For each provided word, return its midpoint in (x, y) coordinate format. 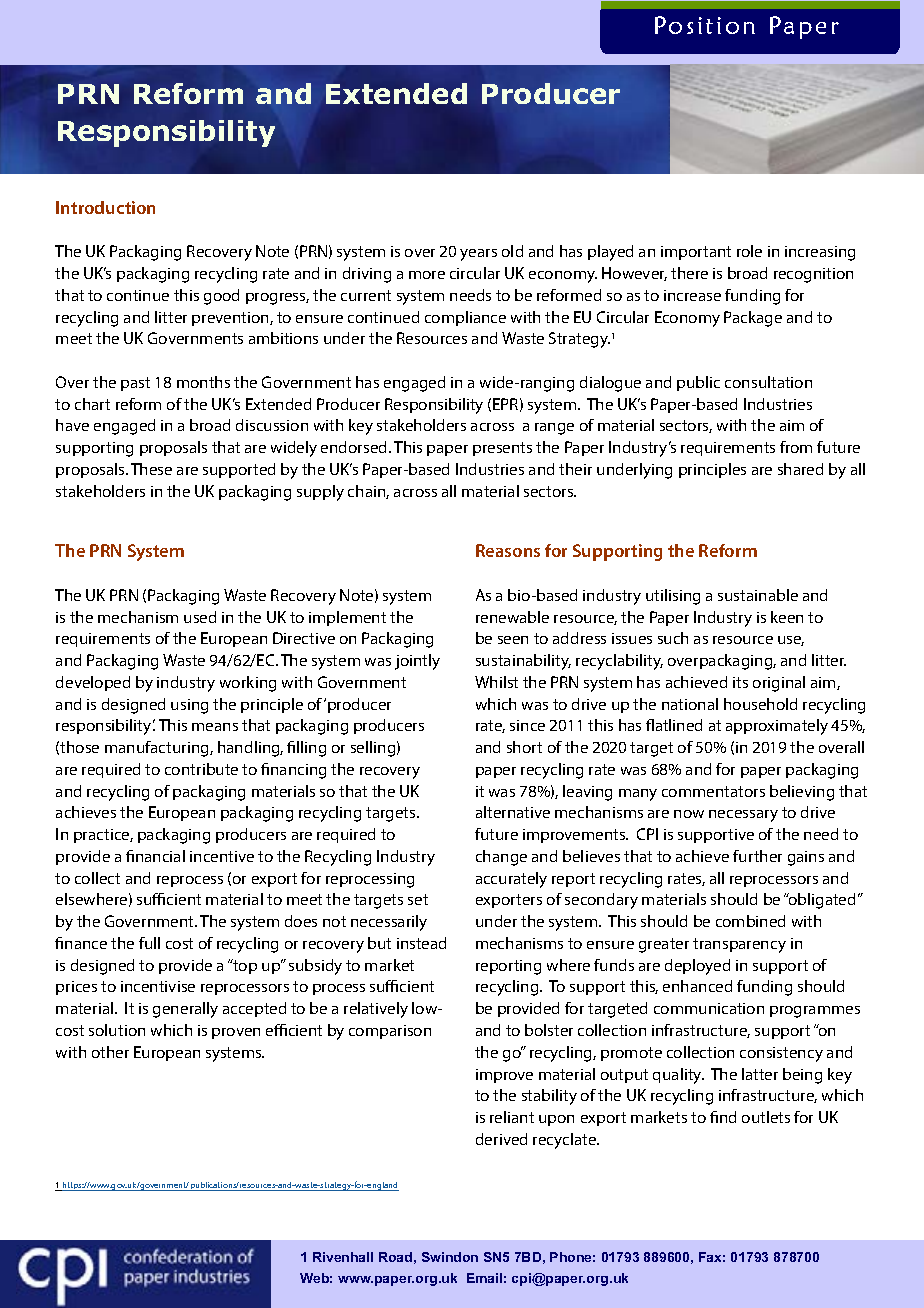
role (749, 251)
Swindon (450, 1257)
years (478, 255)
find (723, 1117)
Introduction (105, 207)
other (110, 1052)
